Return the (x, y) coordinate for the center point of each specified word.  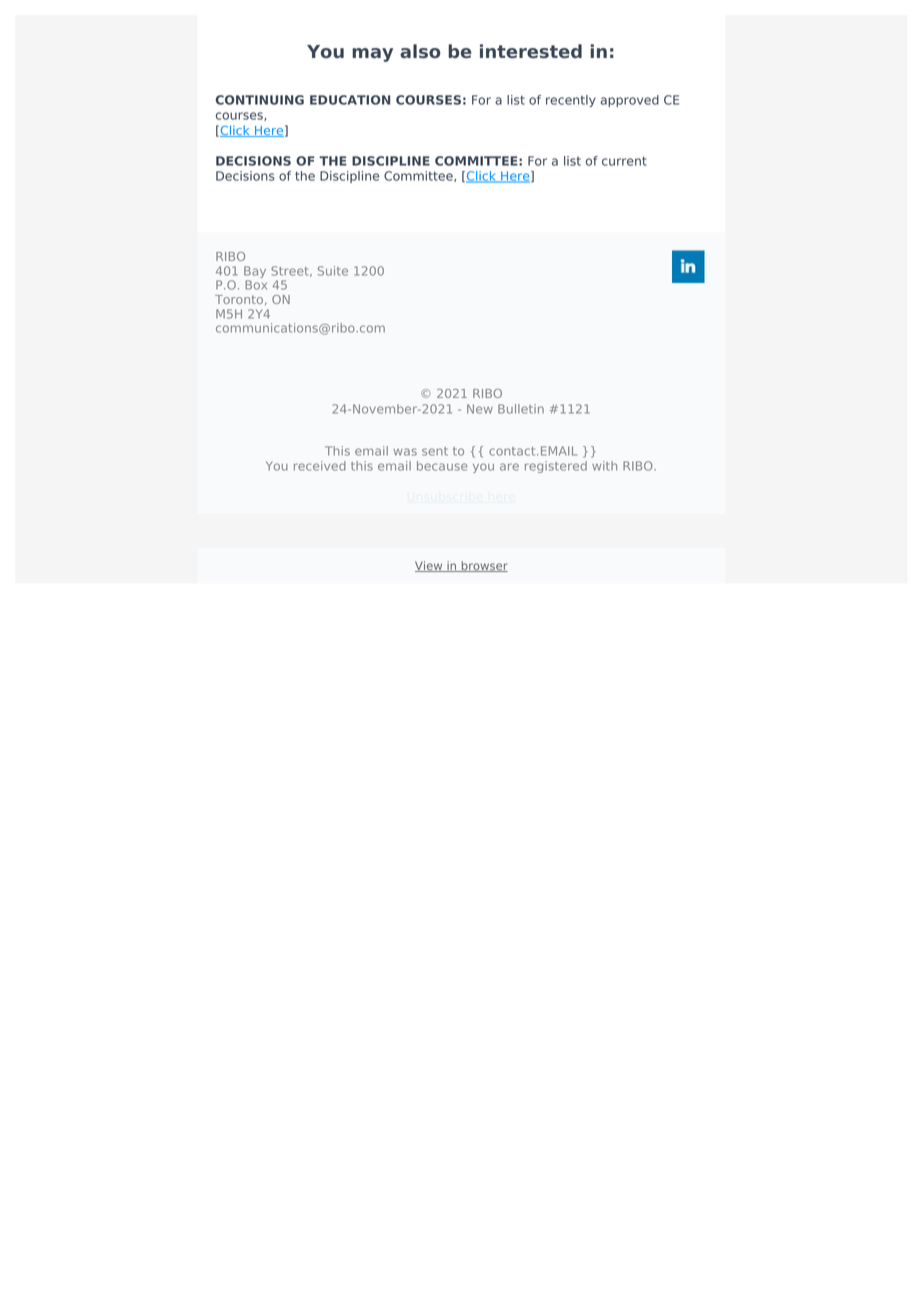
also (420, 51)
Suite (333, 271)
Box (256, 285)
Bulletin (521, 409)
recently (571, 101)
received (320, 466)
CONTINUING (260, 100)
